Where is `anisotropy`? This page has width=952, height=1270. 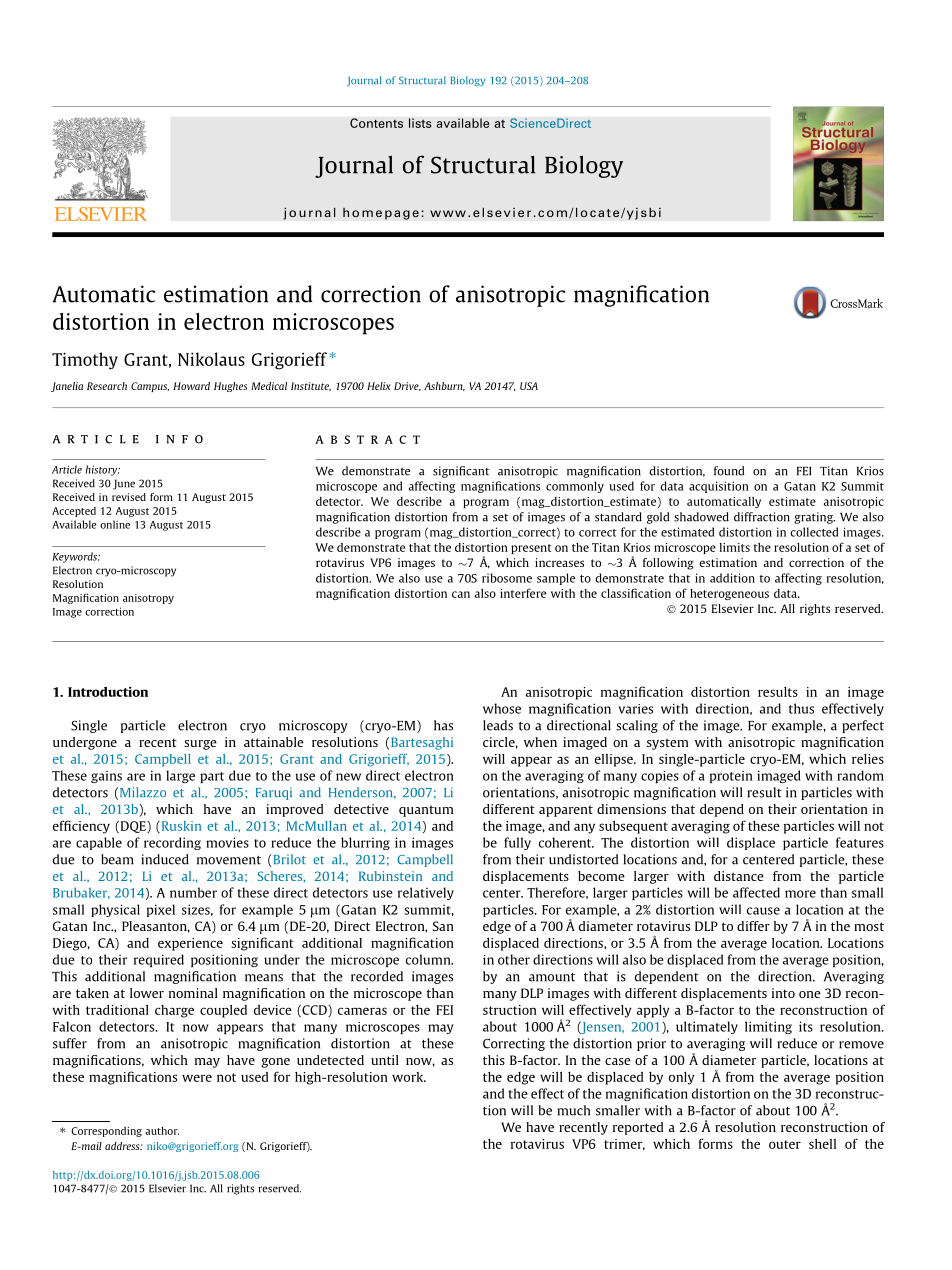 anisotropy is located at coordinates (148, 599).
